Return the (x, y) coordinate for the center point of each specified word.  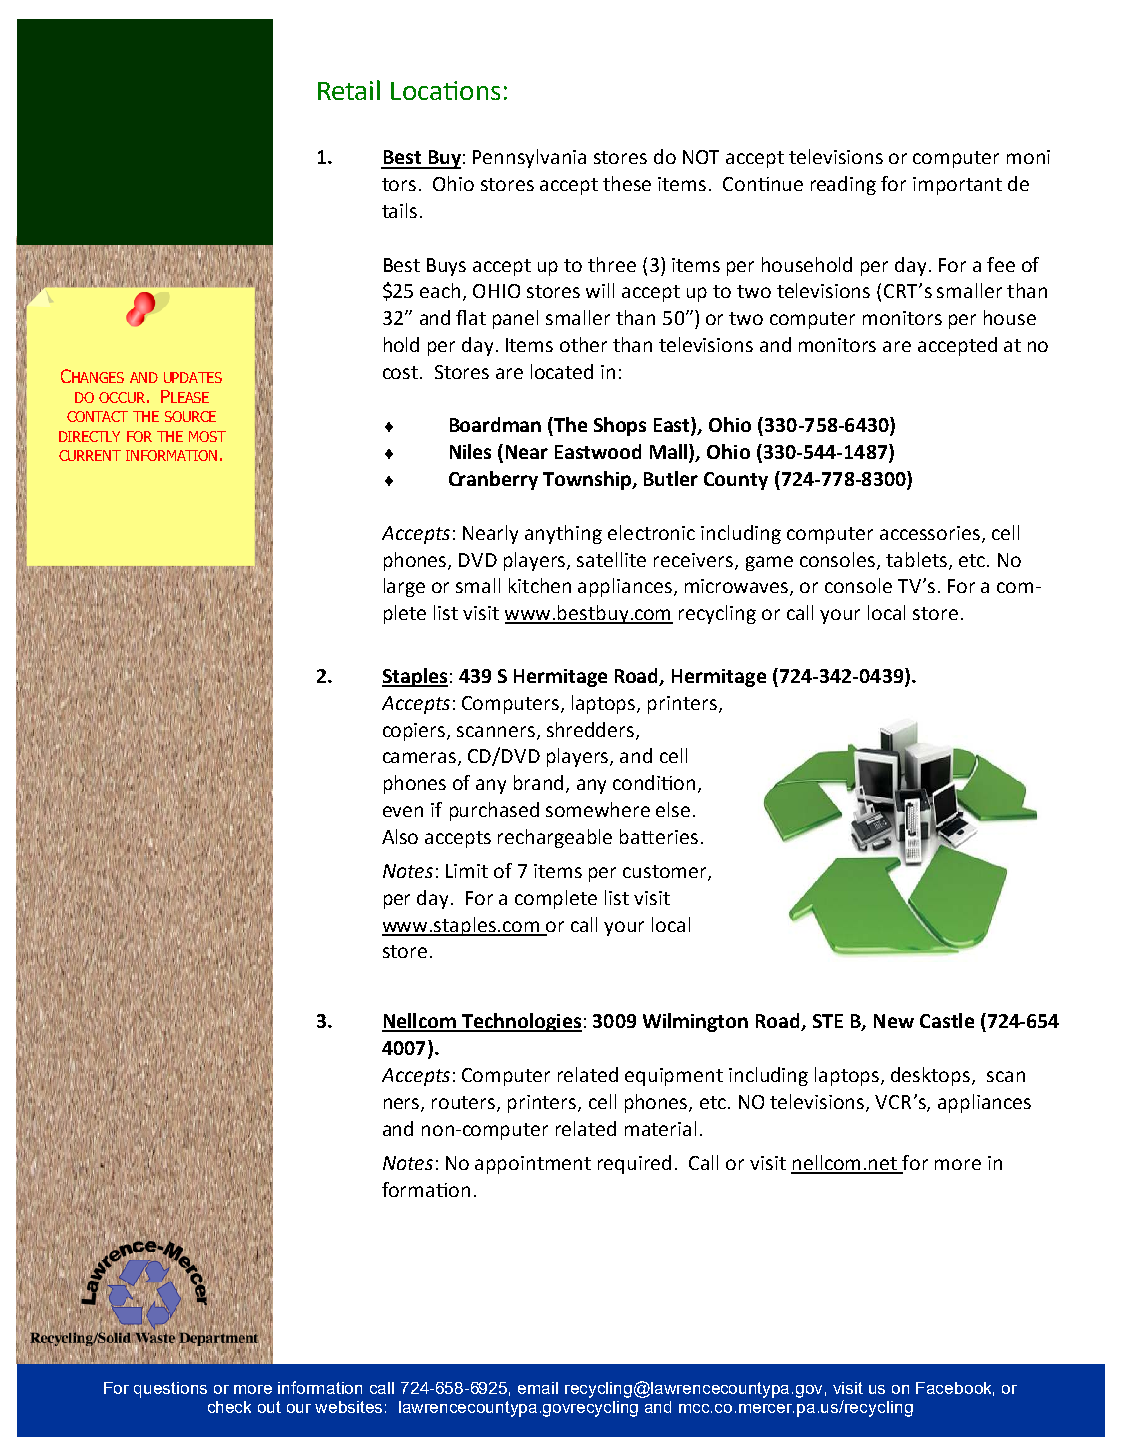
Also (400, 836)
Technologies (521, 1022)
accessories (930, 533)
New (894, 1021)
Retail (349, 90)
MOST (207, 436)
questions (170, 1390)
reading (843, 185)
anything (563, 534)
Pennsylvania (529, 158)
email (538, 1388)
